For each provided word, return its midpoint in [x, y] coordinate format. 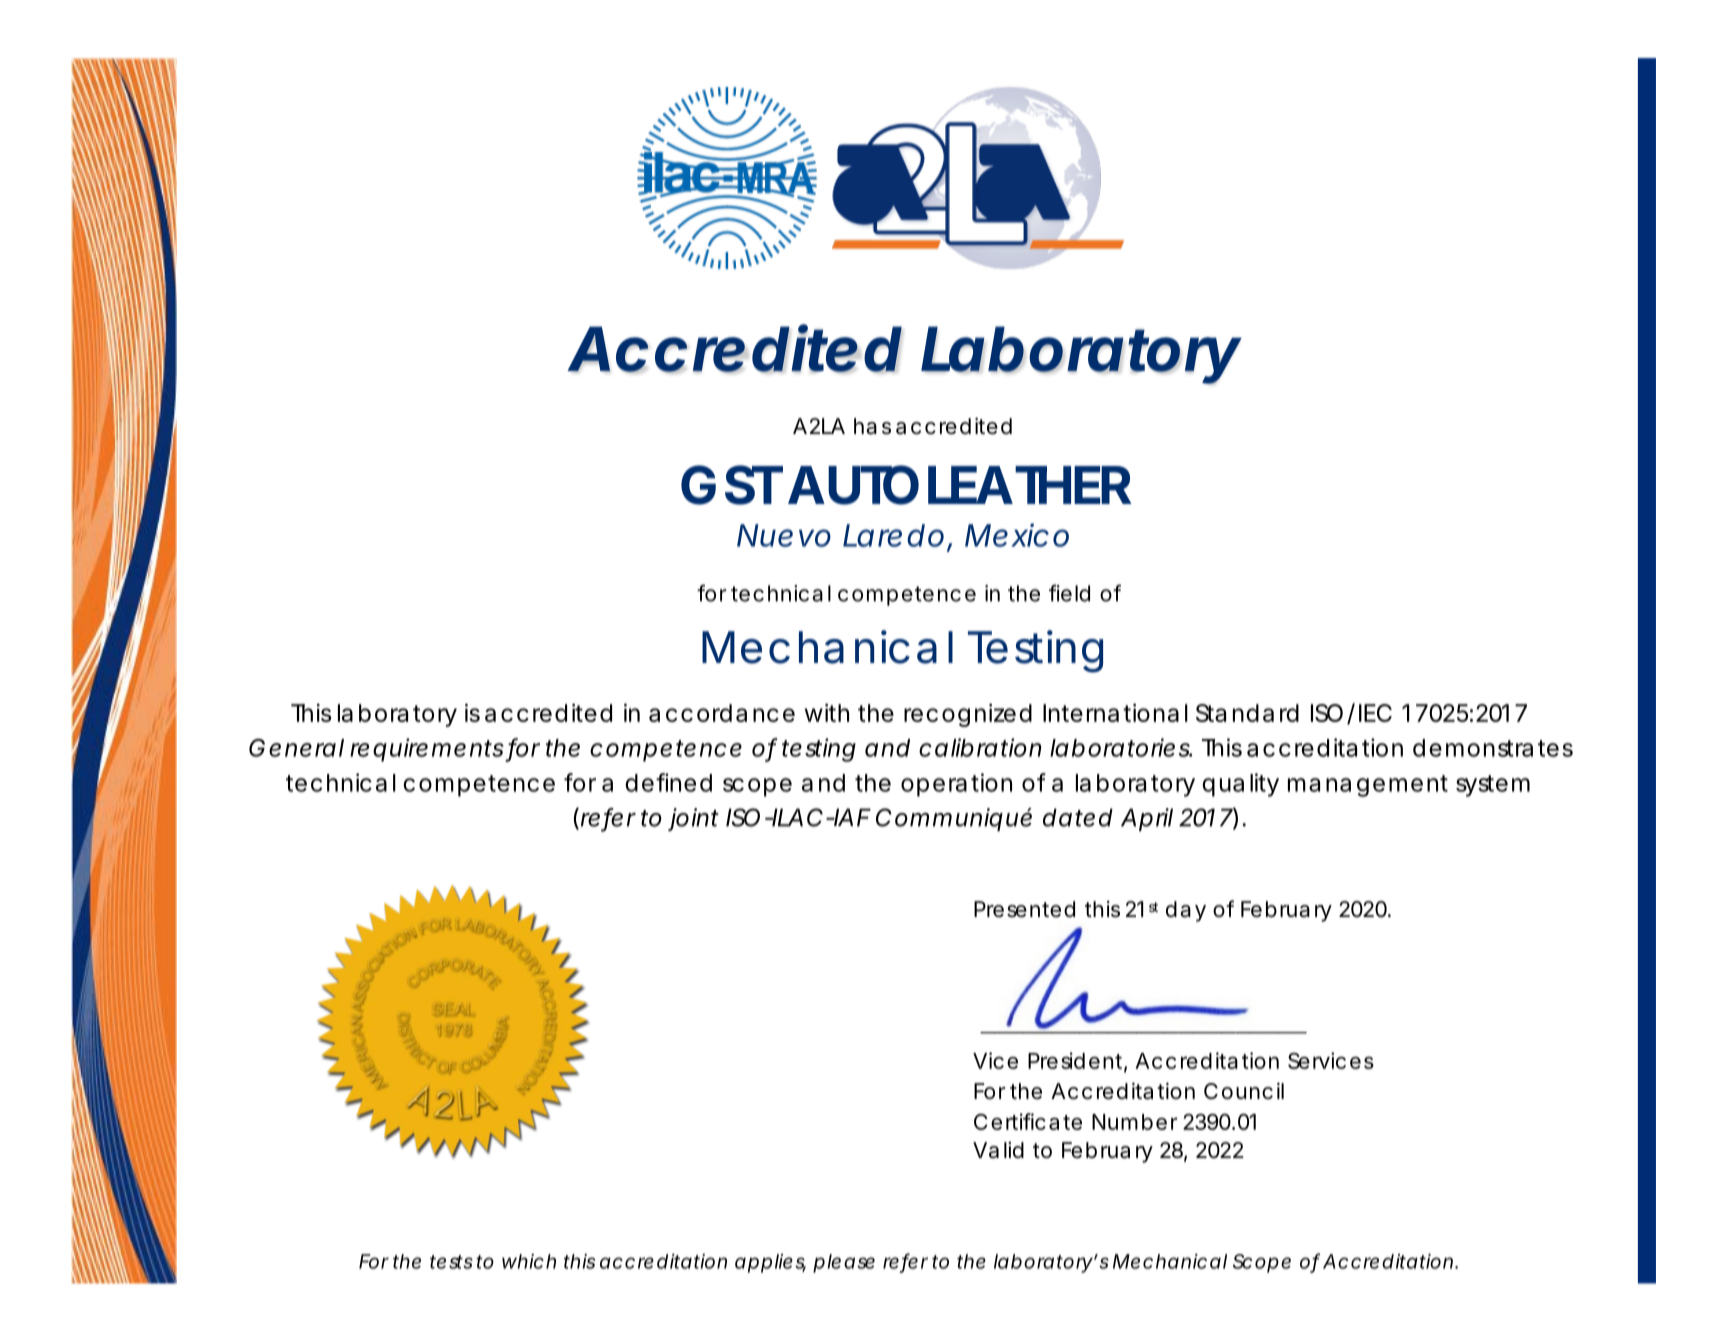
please [844, 1263]
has [872, 426]
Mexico [1017, 535]
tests [451, 1262]
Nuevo [784, 535]
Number [1134, 1122]
